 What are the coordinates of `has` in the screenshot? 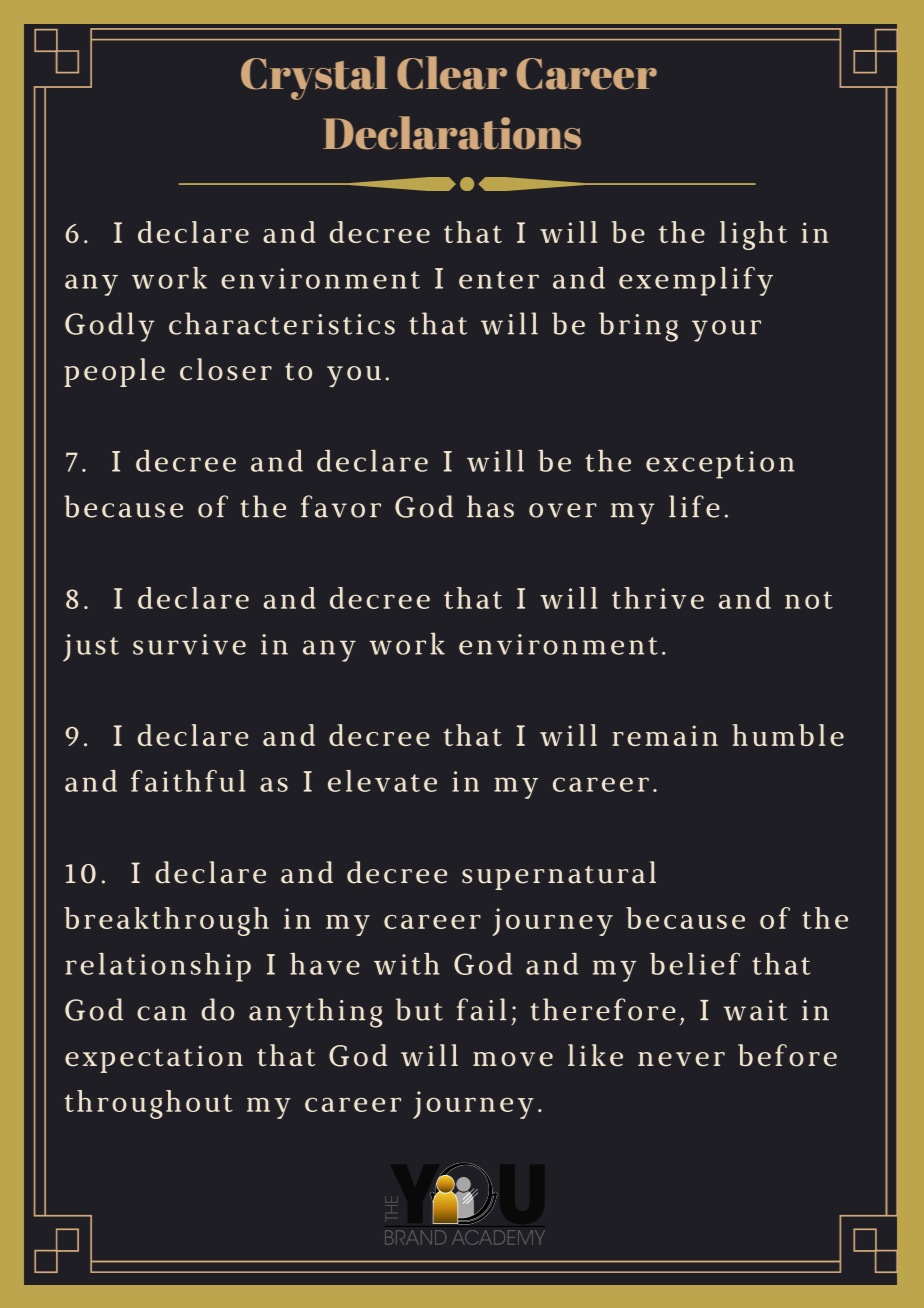 It's located at (490, 506).
